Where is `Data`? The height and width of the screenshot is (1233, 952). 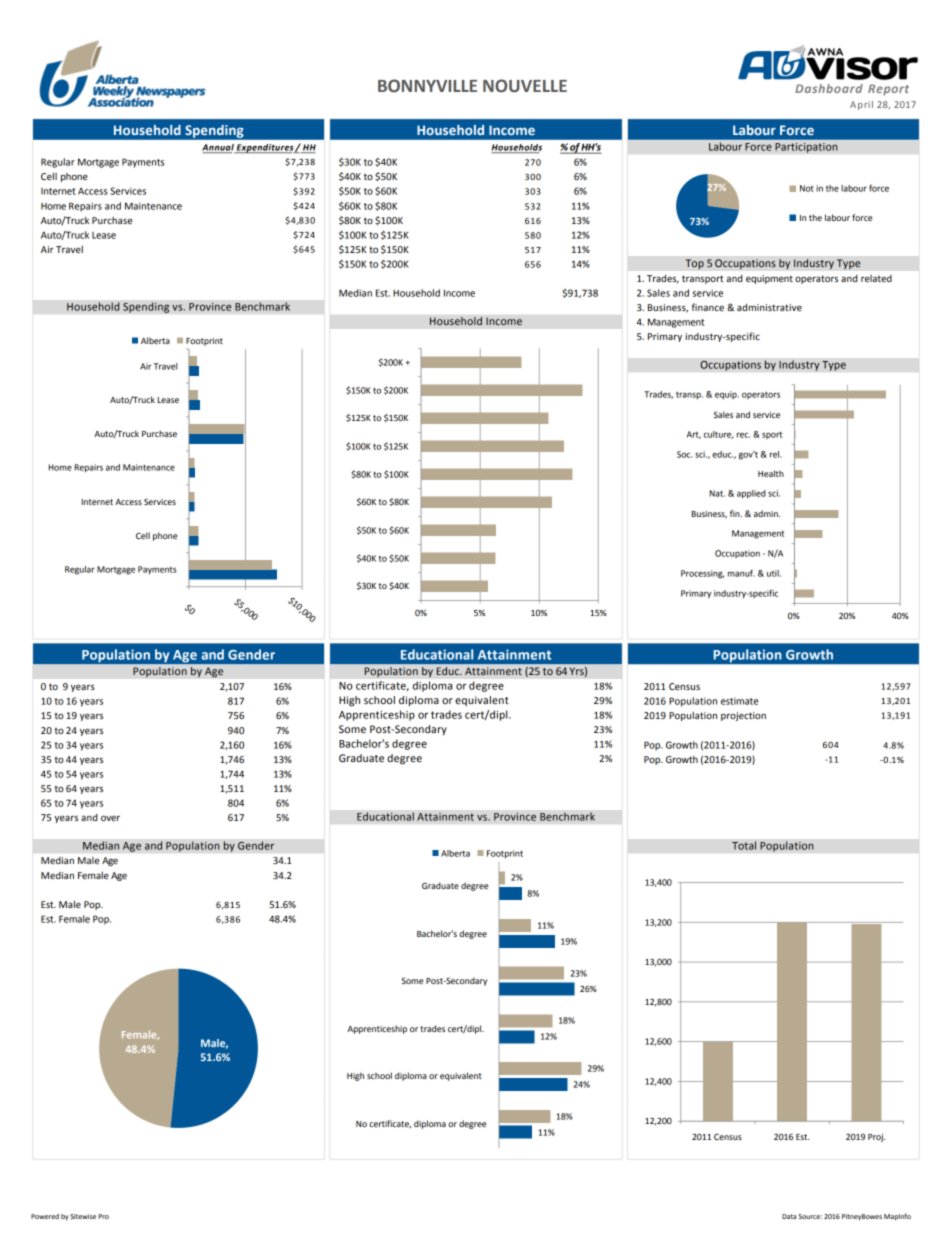 Data is located at coordinates (789, 1216).
